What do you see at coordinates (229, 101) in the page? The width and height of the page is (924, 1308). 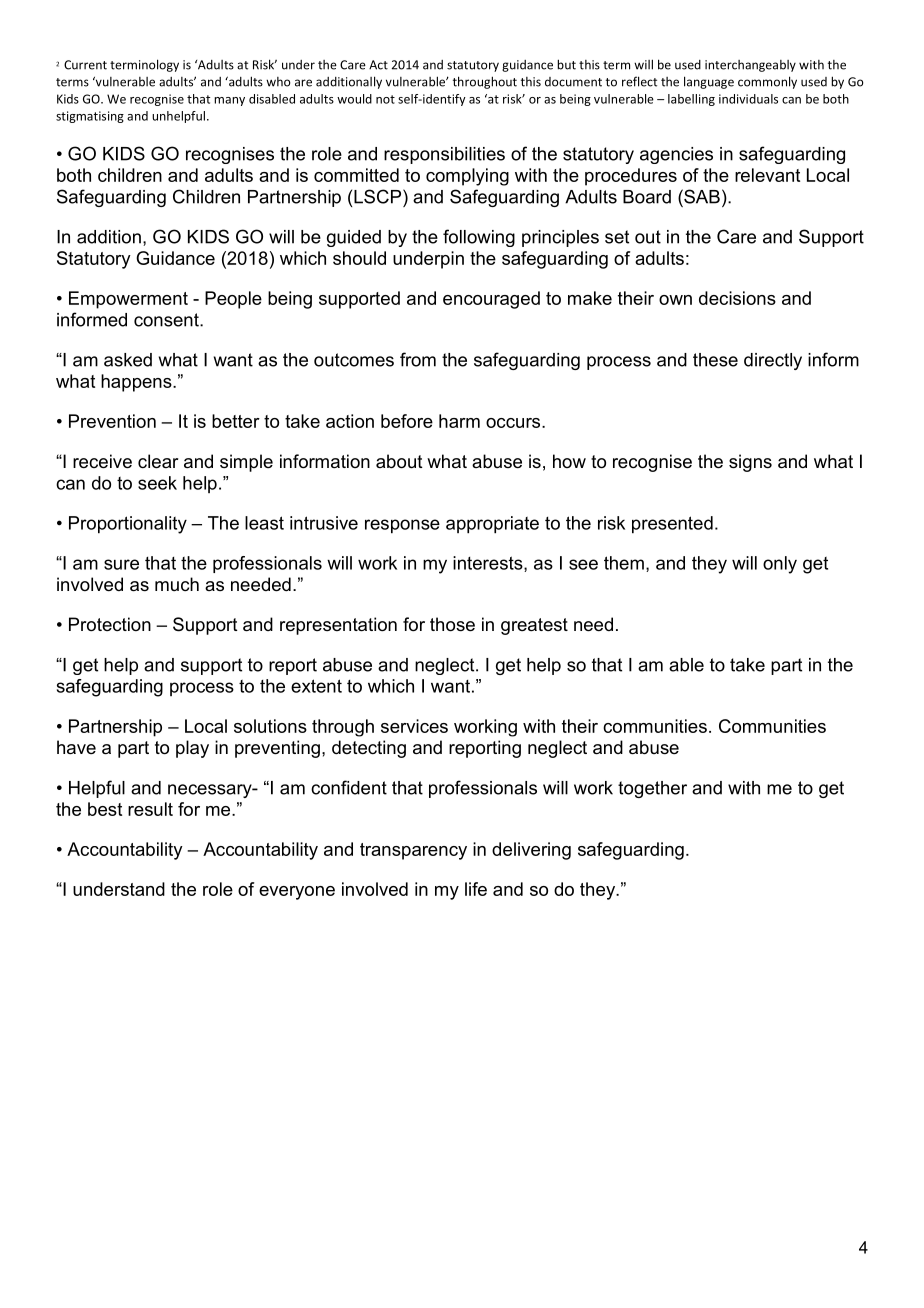 I see `many` at bounding box center [229, 101].
